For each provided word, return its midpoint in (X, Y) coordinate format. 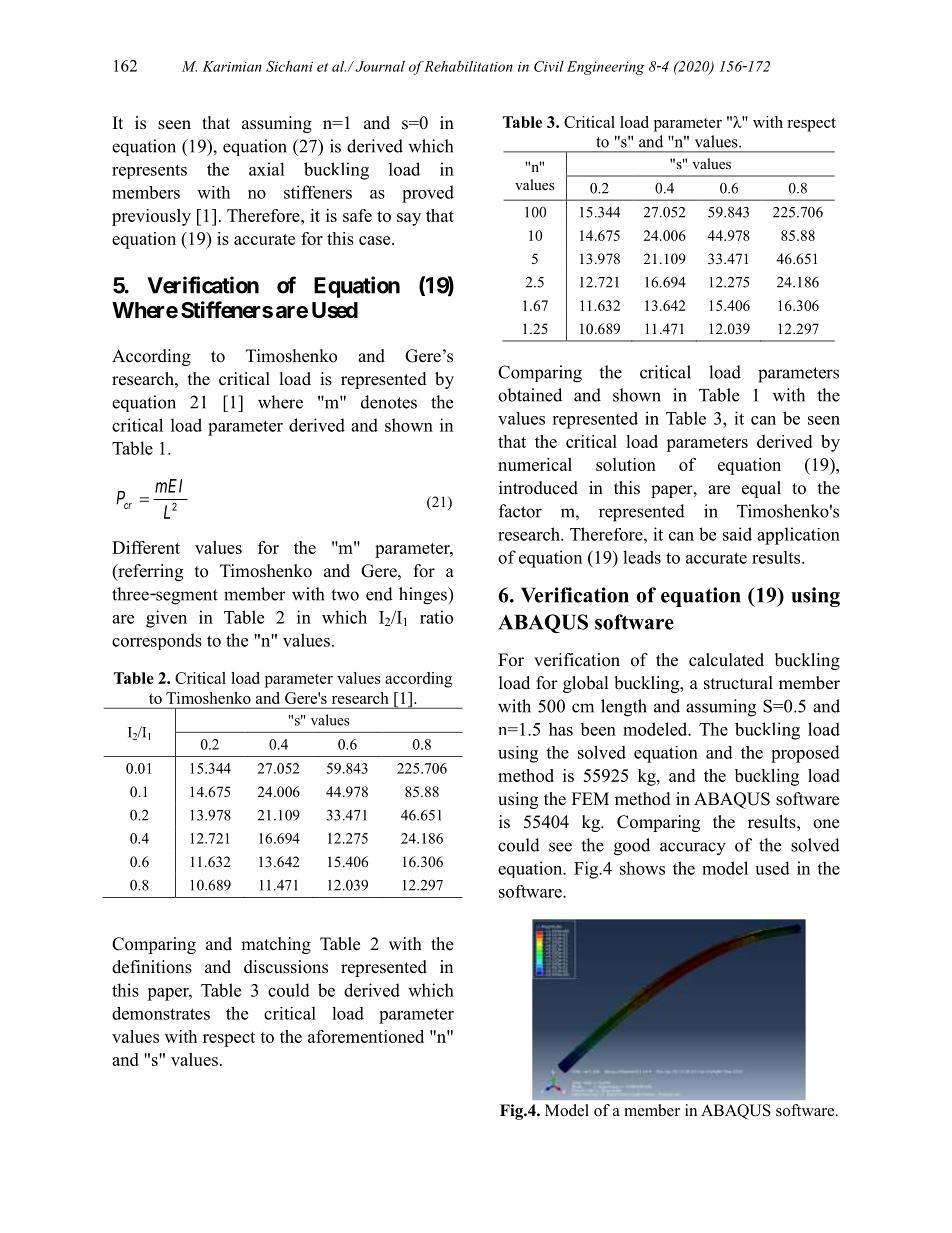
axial (267, 169)
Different (146, 547)
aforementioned (366, 1036)
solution (626, 464)
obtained (530, 395)
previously (151, 217)
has (561, 729)
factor (520, 511)
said (737, 534)
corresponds (157, 641)
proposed (805, 754)
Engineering (605, 68)
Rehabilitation (468, 66)
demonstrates (161, 1013)
